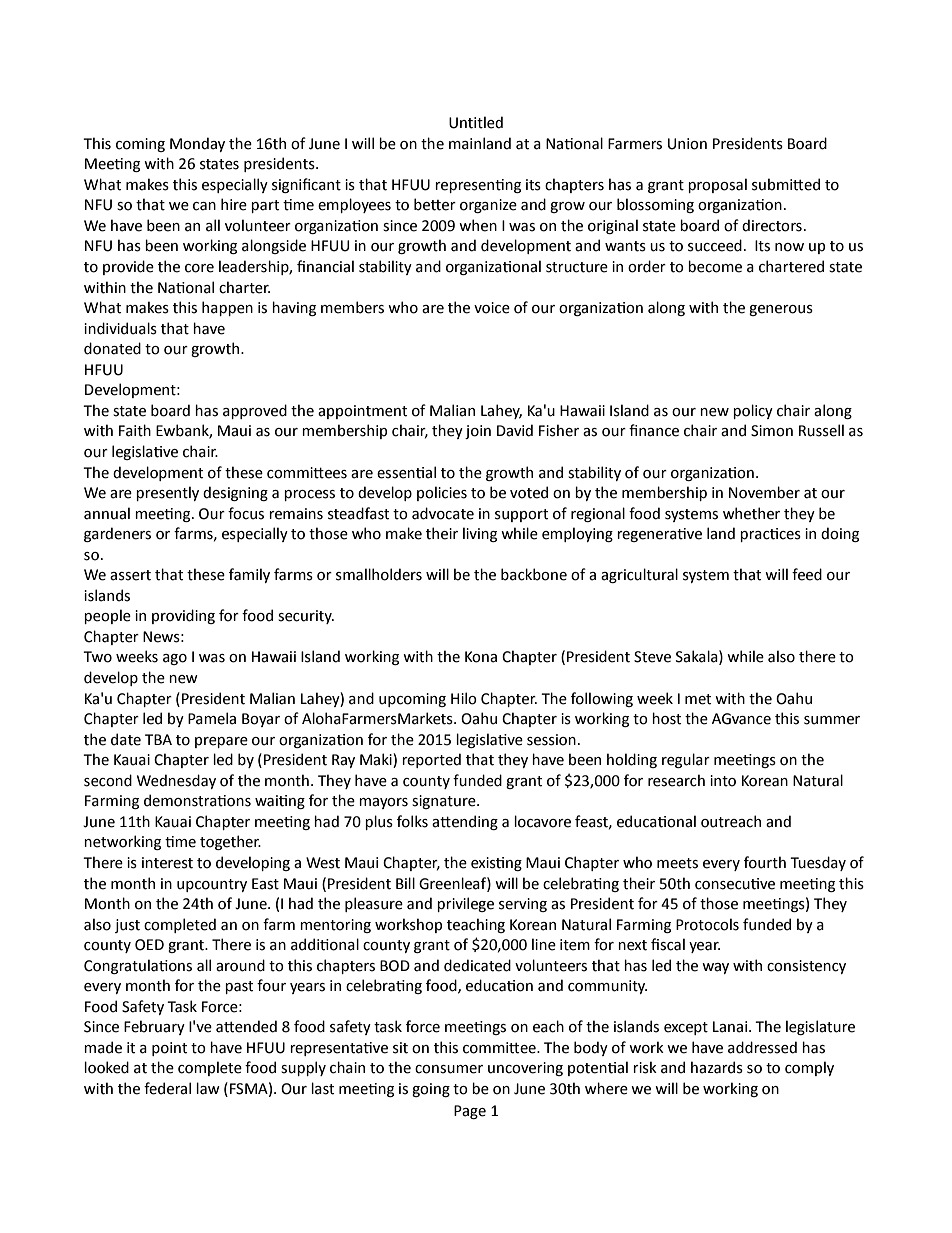 The image size is (952, 1233). Describe the element at coordinates (717, 185) in the screenshot. I see `proposal` at that location.
